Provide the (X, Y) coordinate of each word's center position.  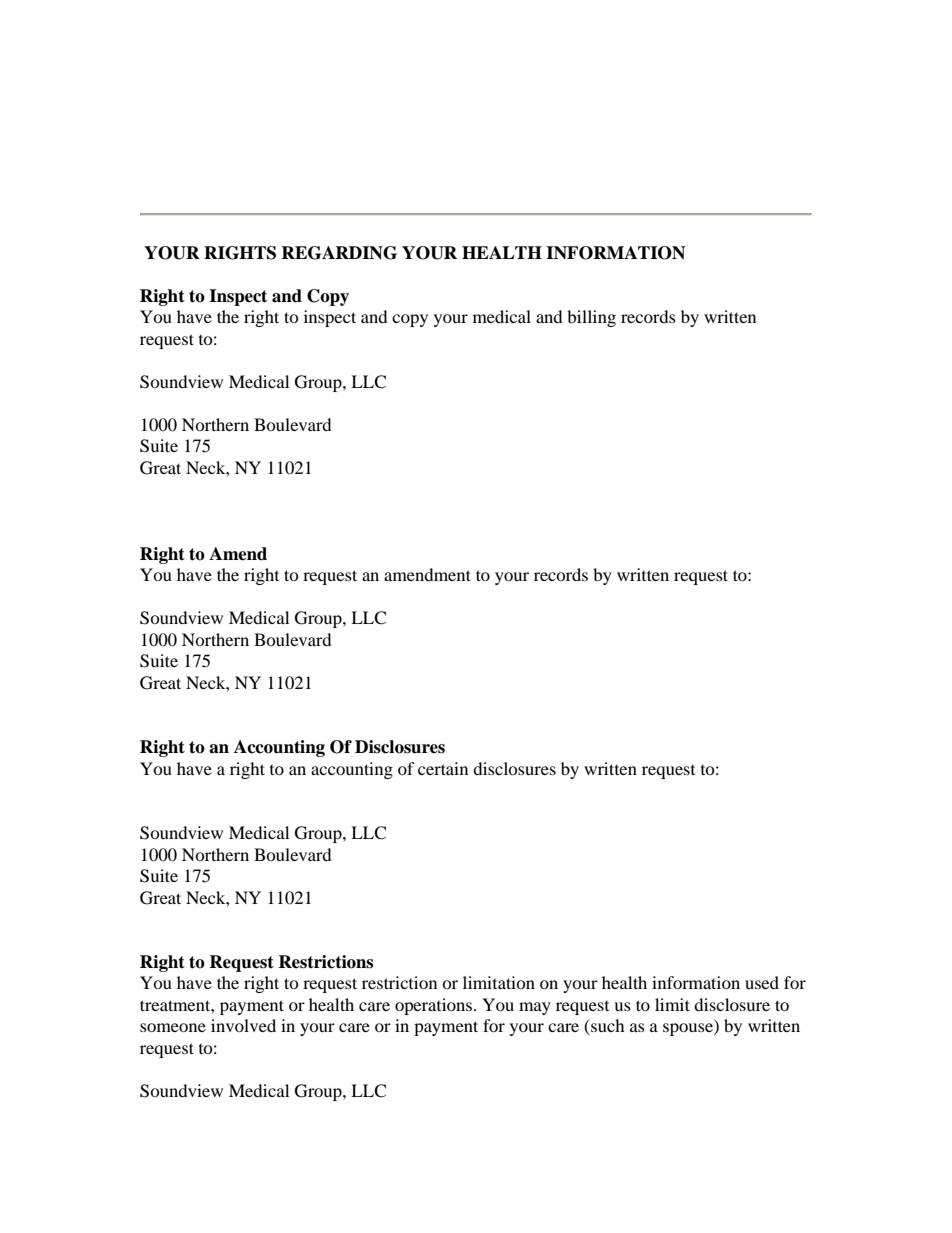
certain (443, 768)
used (762, 982)
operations (435, 1006)
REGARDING (339, 253)
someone (173, 1027)
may (535, 1008)
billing (591, 318)
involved (243, 1025)
